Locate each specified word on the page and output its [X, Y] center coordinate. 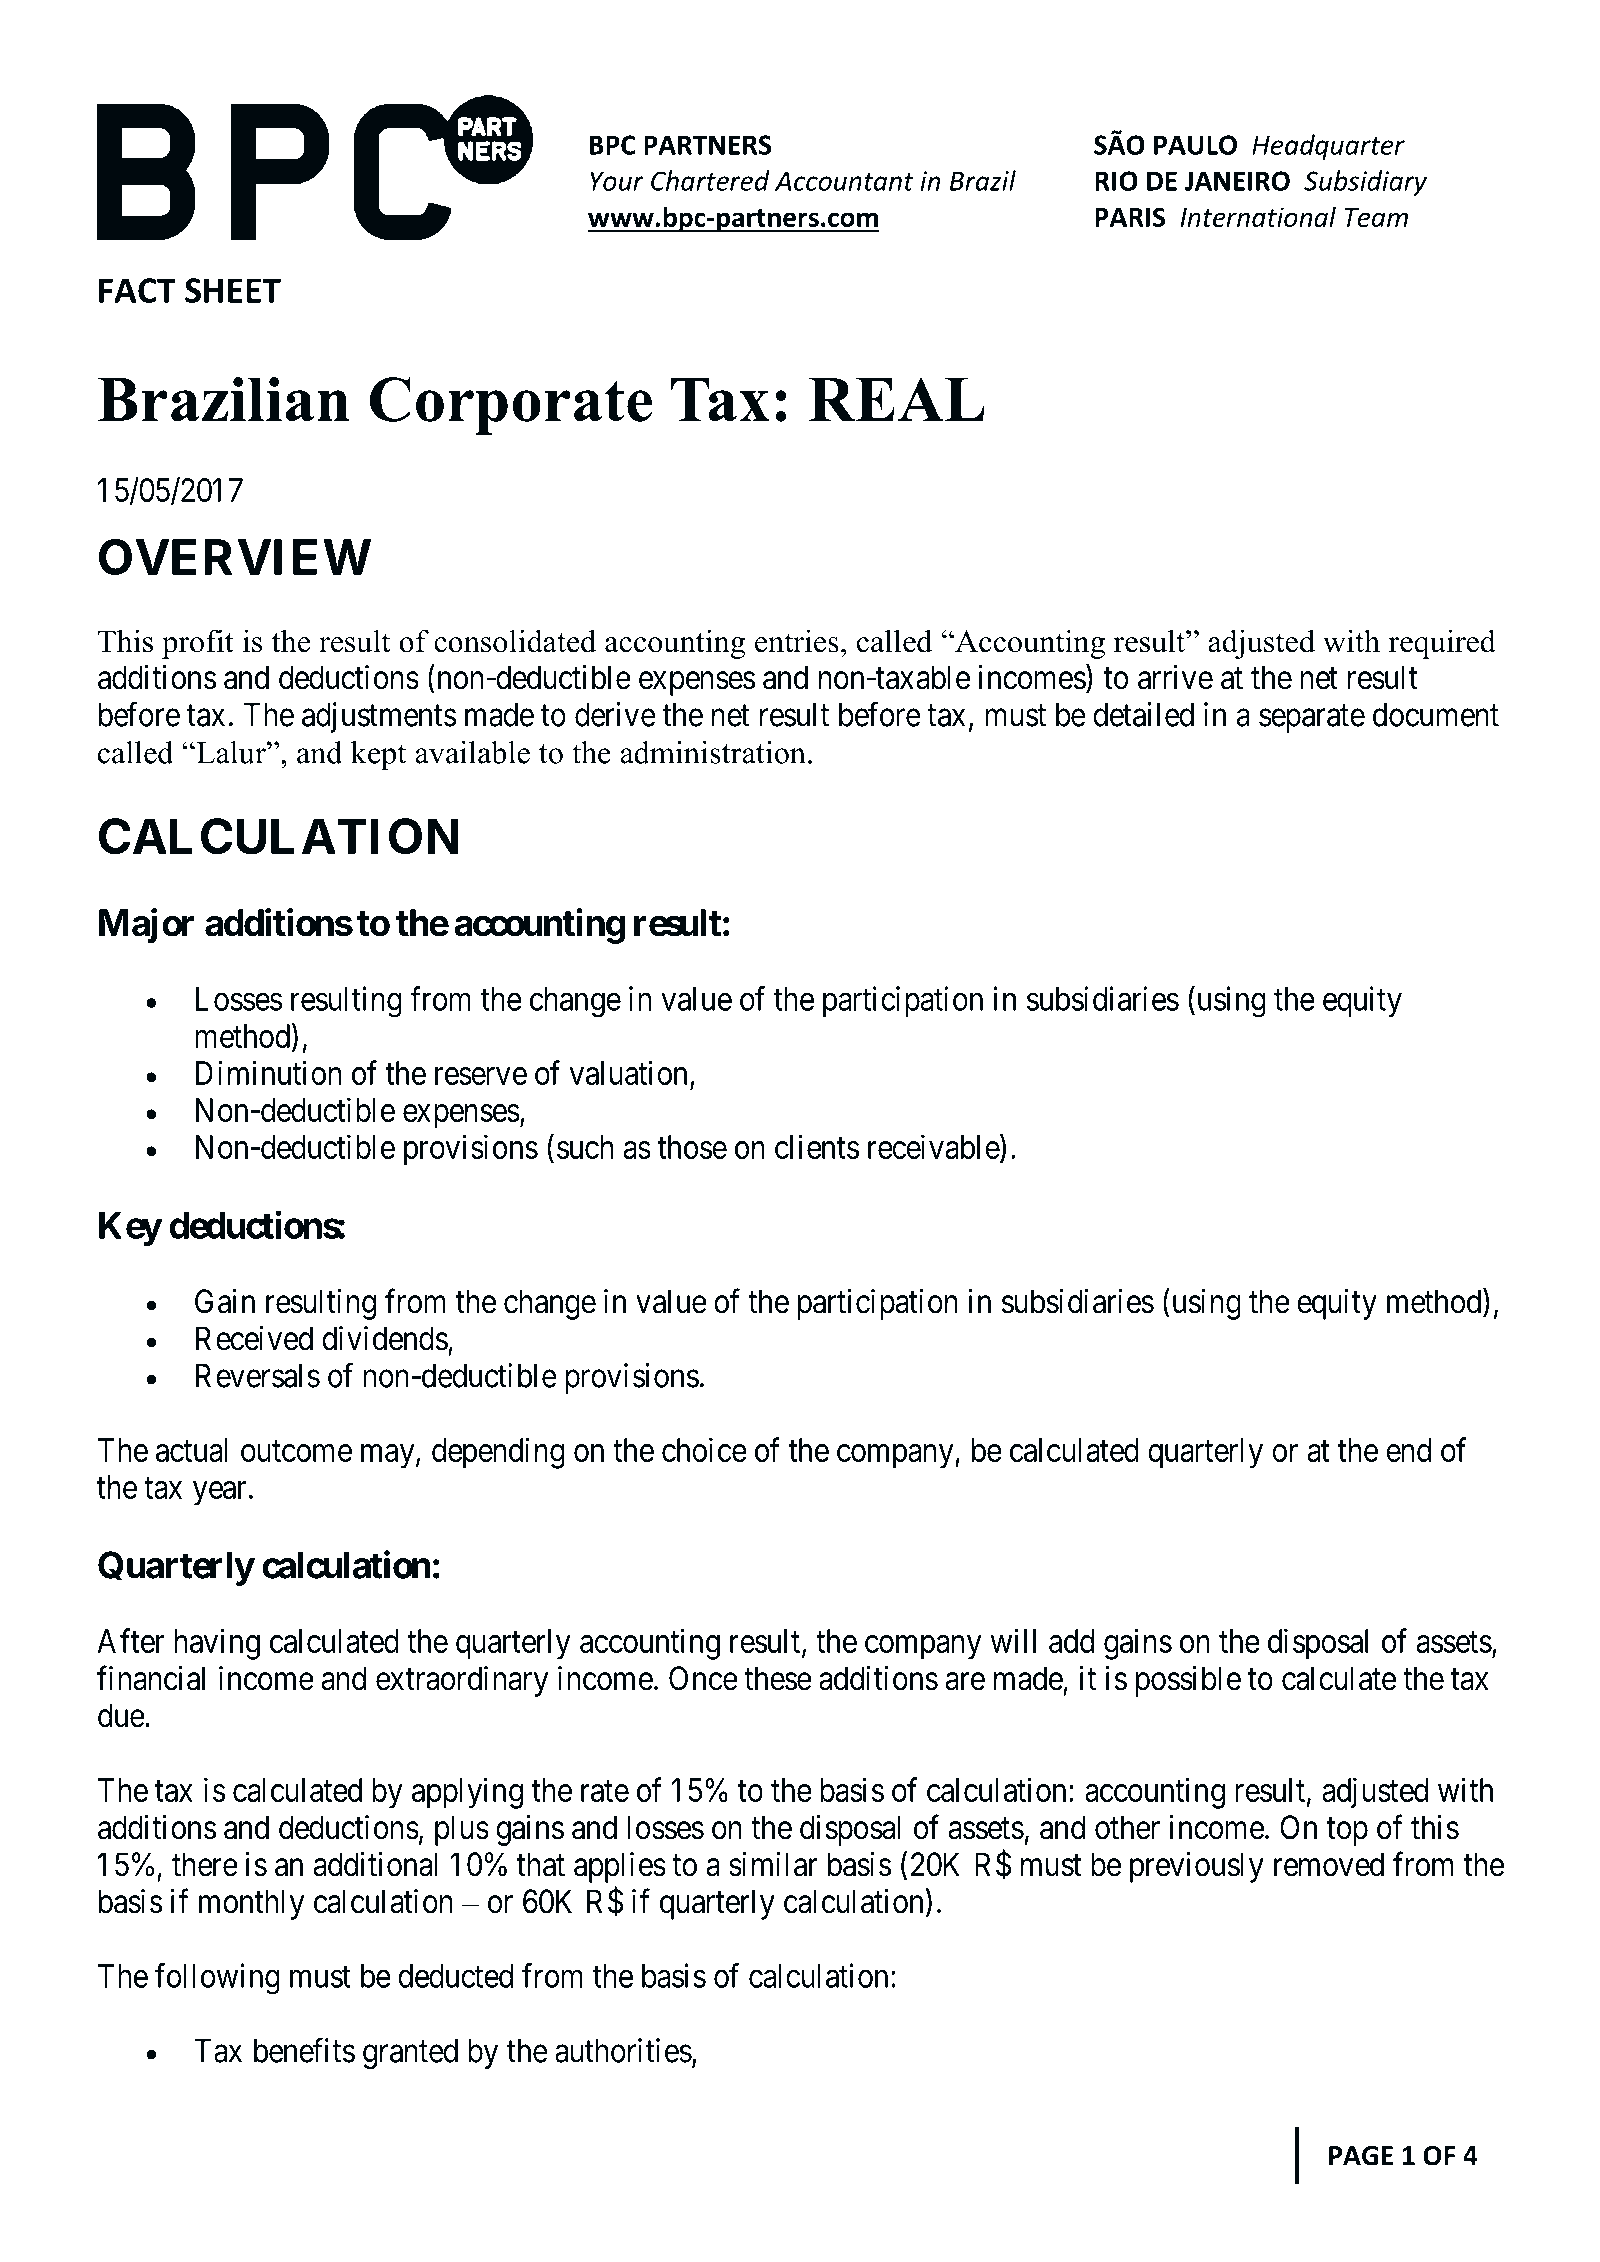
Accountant [844, 181]
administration [713, 752]
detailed [1143, 714]
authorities [623, 2050]
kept [378, 755]
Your [617, 181]
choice [704, 1449]
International [1258, 216]
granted [410, 2053]
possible [1188, 1681]
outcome [296, 1451]
